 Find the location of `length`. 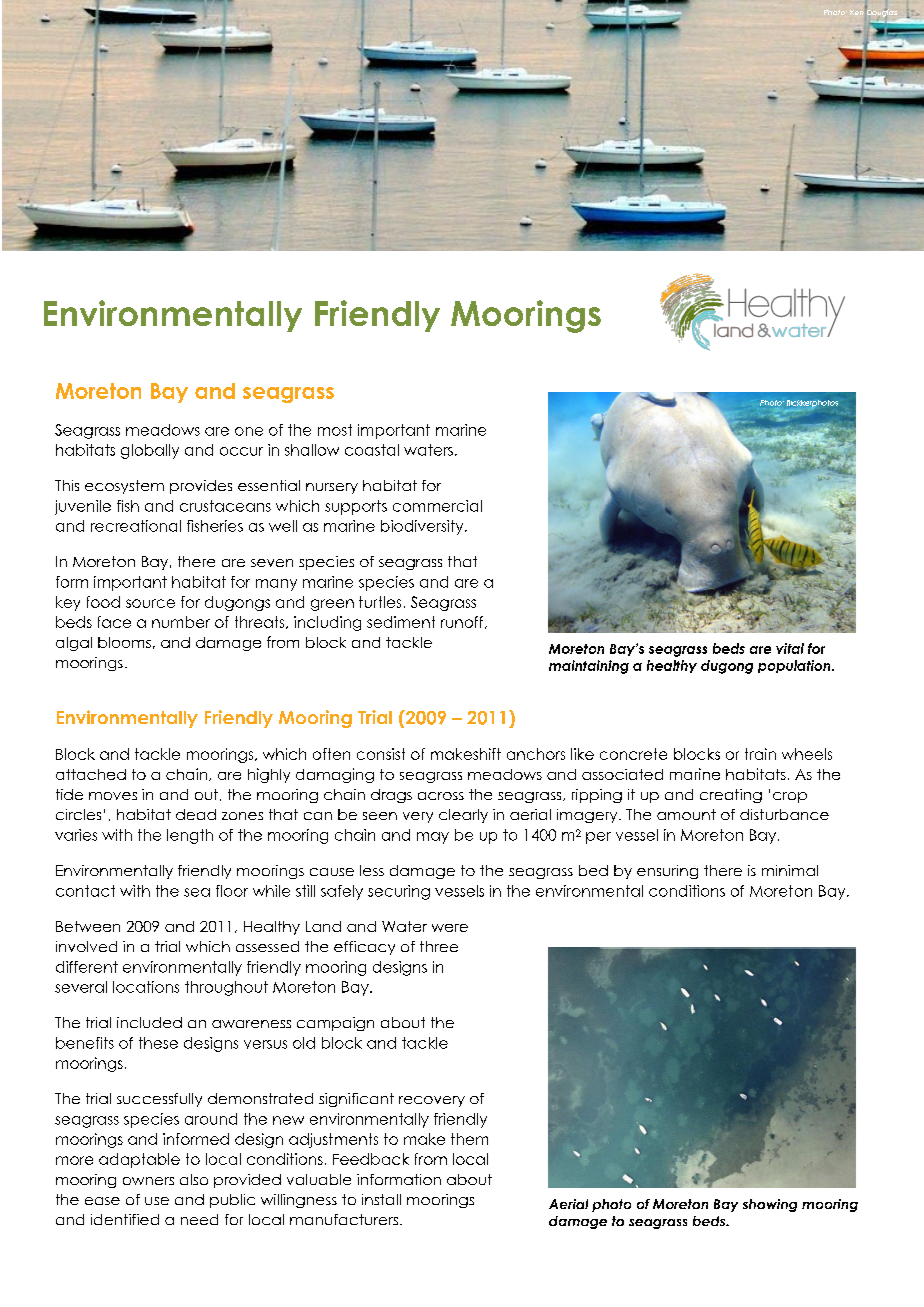

length is located at coordinates (190, 836).
